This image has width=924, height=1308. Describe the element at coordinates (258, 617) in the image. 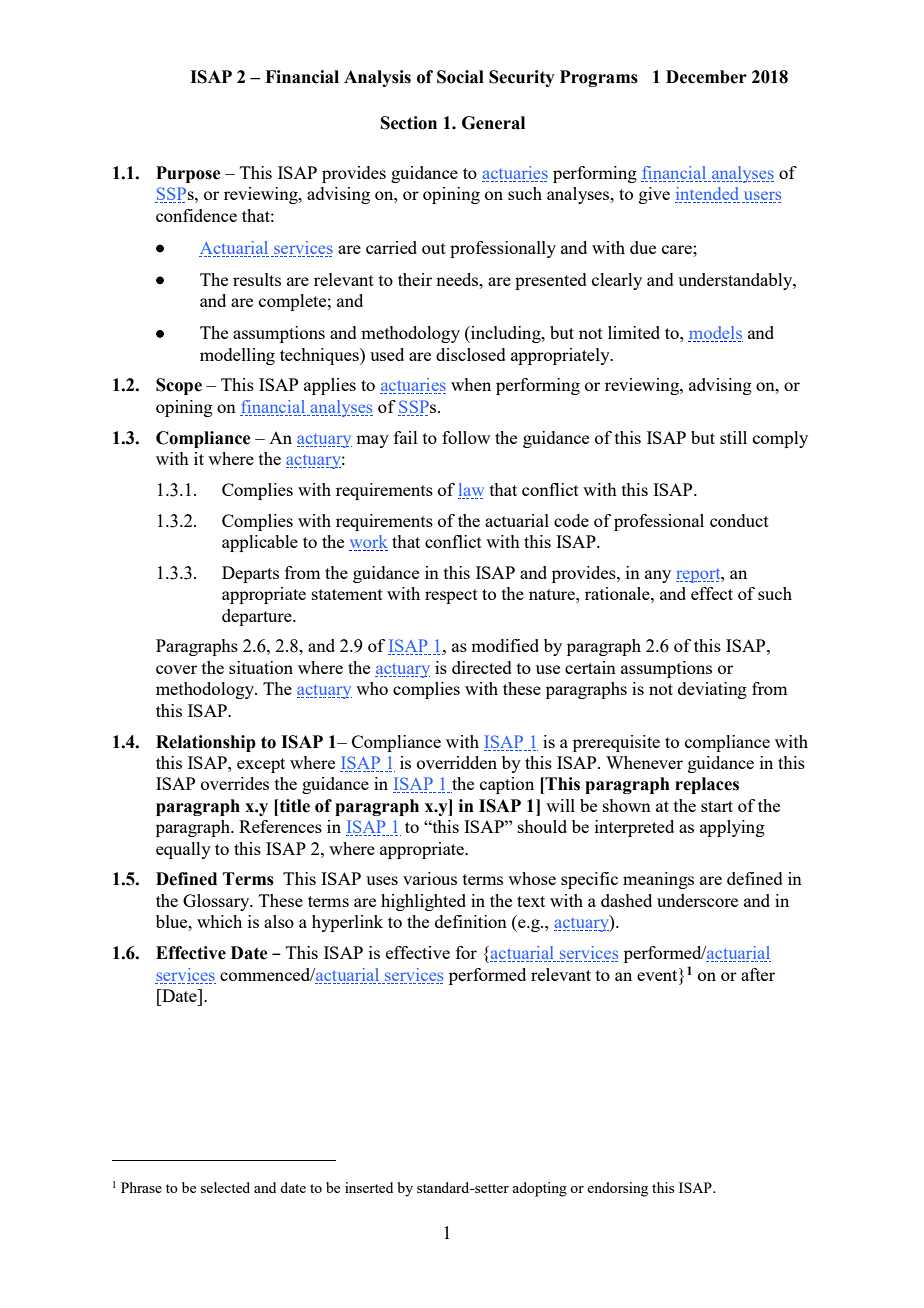

I see `departure` at that location.
